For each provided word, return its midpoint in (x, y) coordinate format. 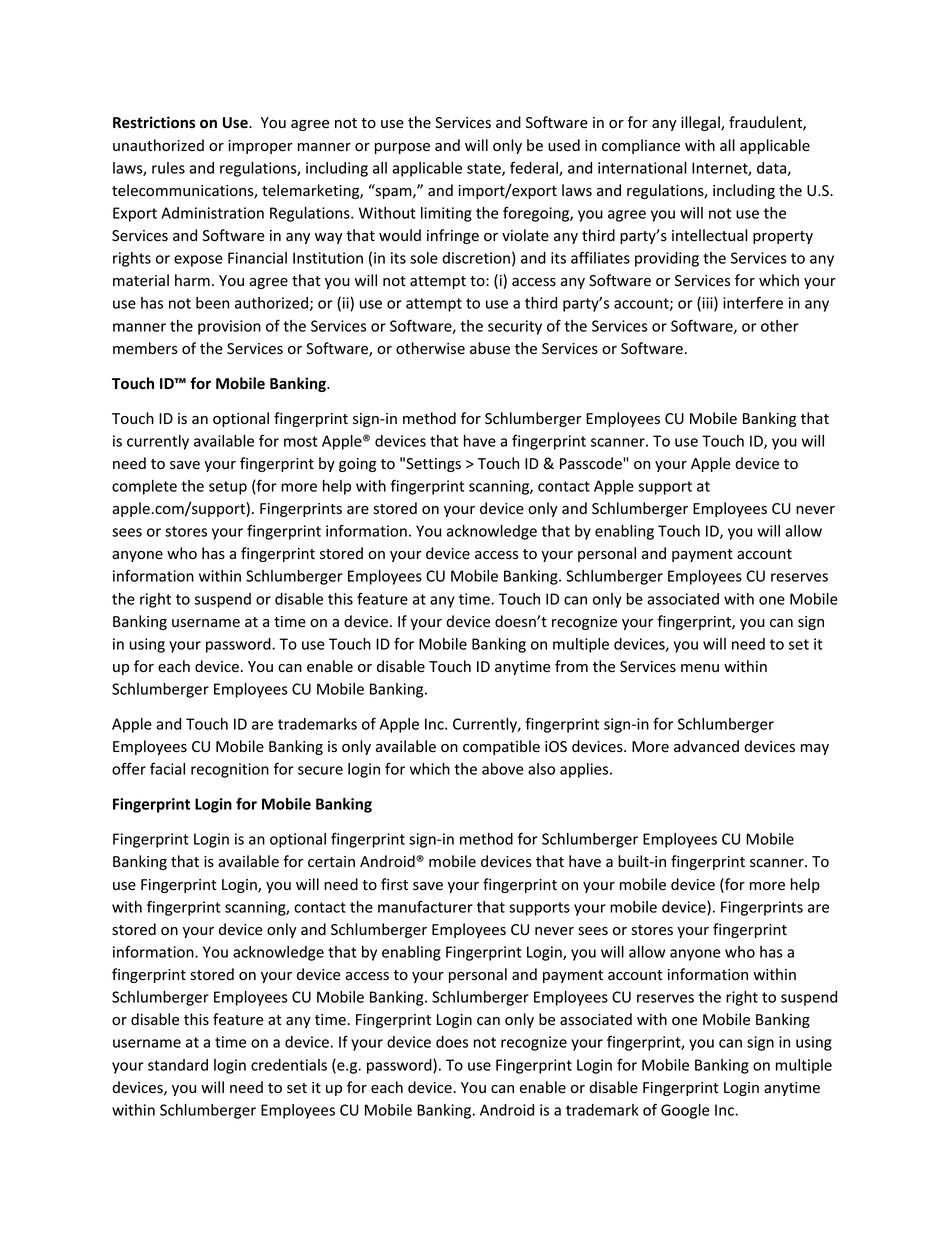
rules (168, 168)
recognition (230, 770)
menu (700, 668)
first (394, 884)
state (485, 169)
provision (229, 327)
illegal (701, 123)
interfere (753, 302)
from (571, 666)
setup (228, 488)
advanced (706, 746)
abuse (490, 348)
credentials (289, 1065)
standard (178, 1065)
